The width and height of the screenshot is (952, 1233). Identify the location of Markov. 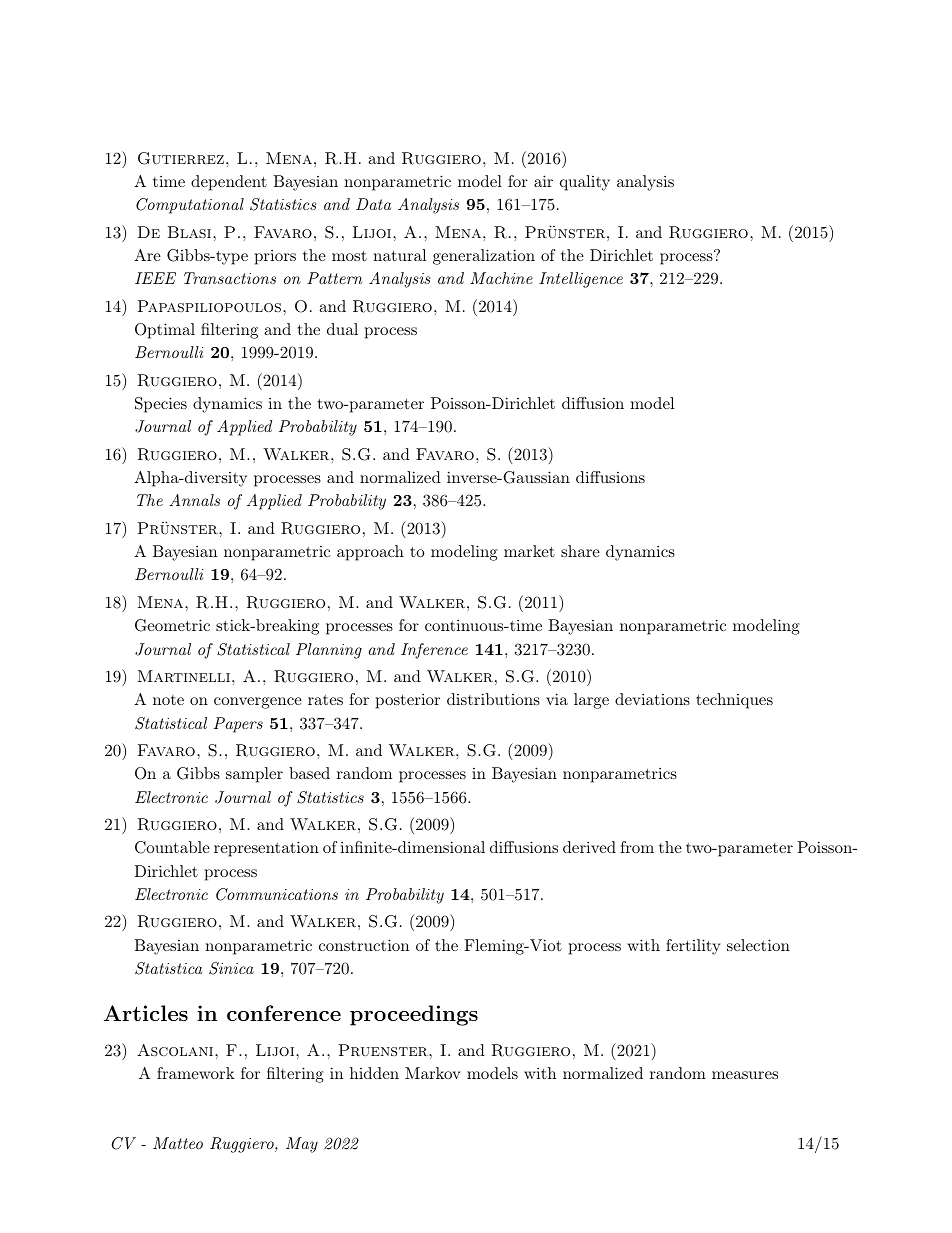
(433, 1073).
